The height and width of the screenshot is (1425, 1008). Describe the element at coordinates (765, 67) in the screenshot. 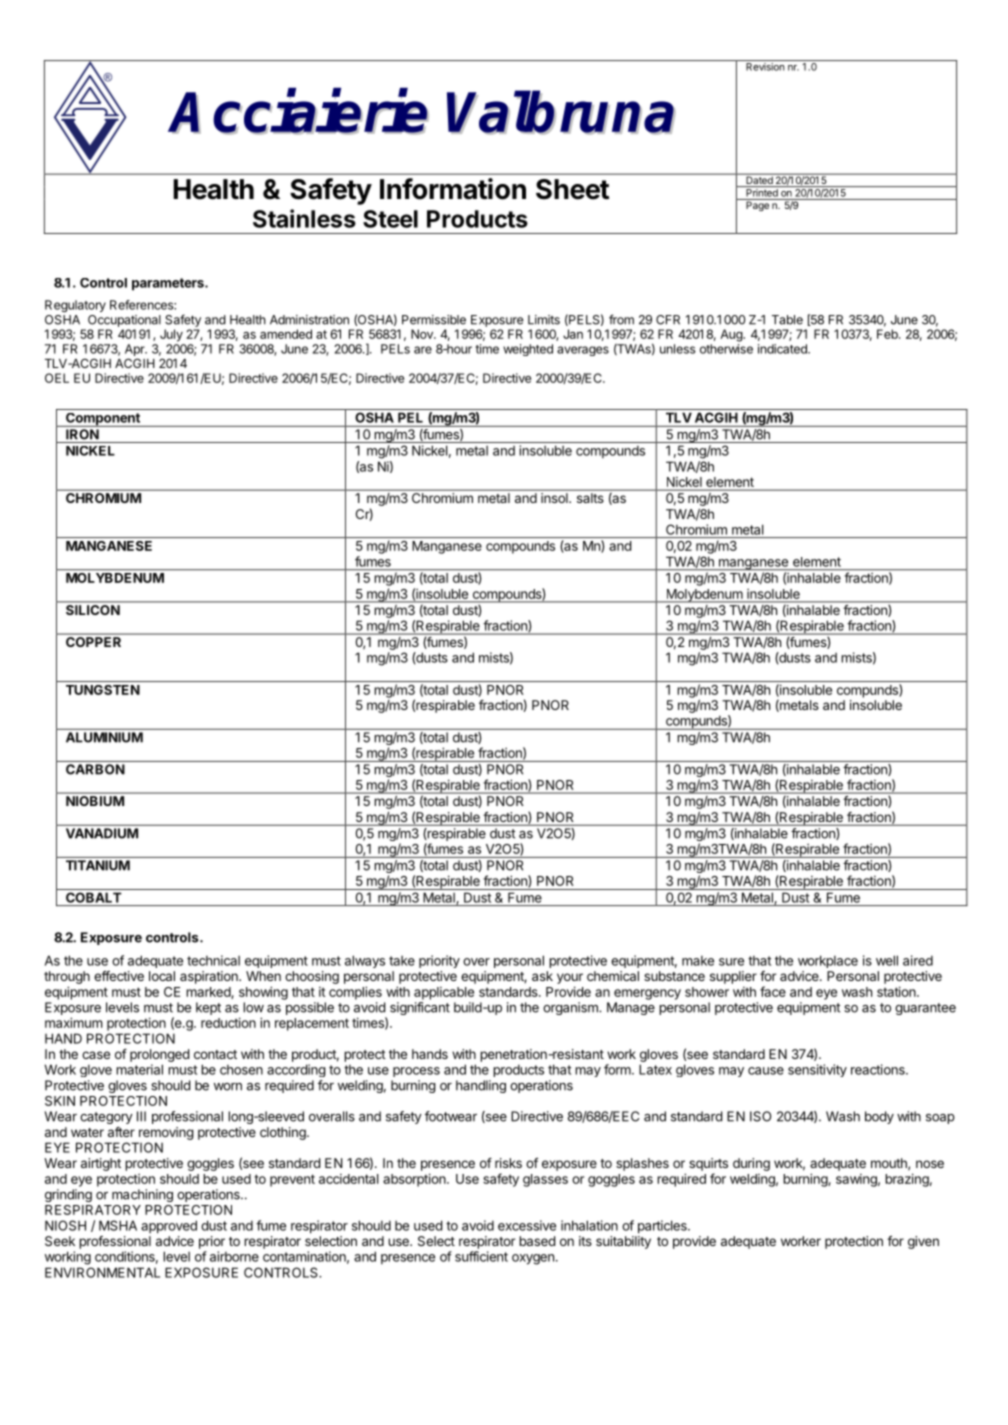

I see `Revision` at that location.
